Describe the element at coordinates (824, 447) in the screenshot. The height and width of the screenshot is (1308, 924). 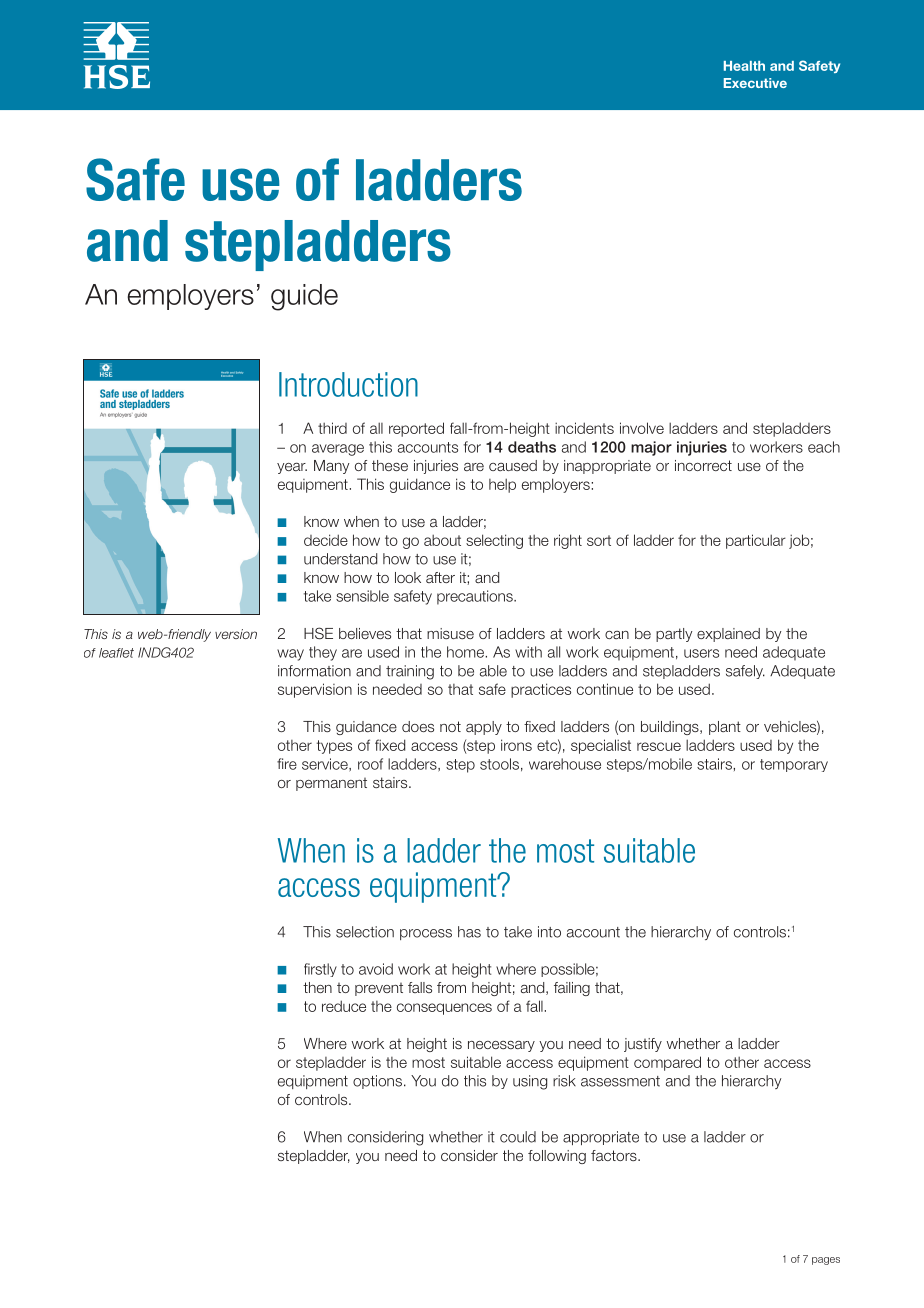
I see `each` at that location.
